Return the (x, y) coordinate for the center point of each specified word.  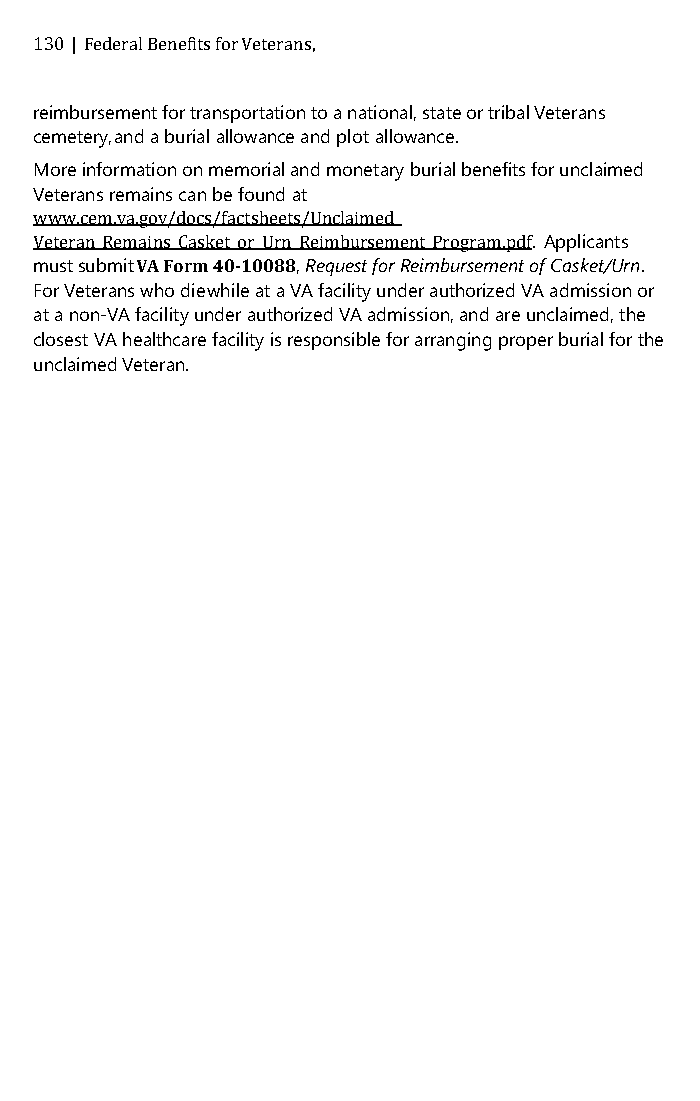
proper (526, 343)
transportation (247, 114)
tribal (508, 112)
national (380, 112)
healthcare (164, 339)
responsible (334, 341)
